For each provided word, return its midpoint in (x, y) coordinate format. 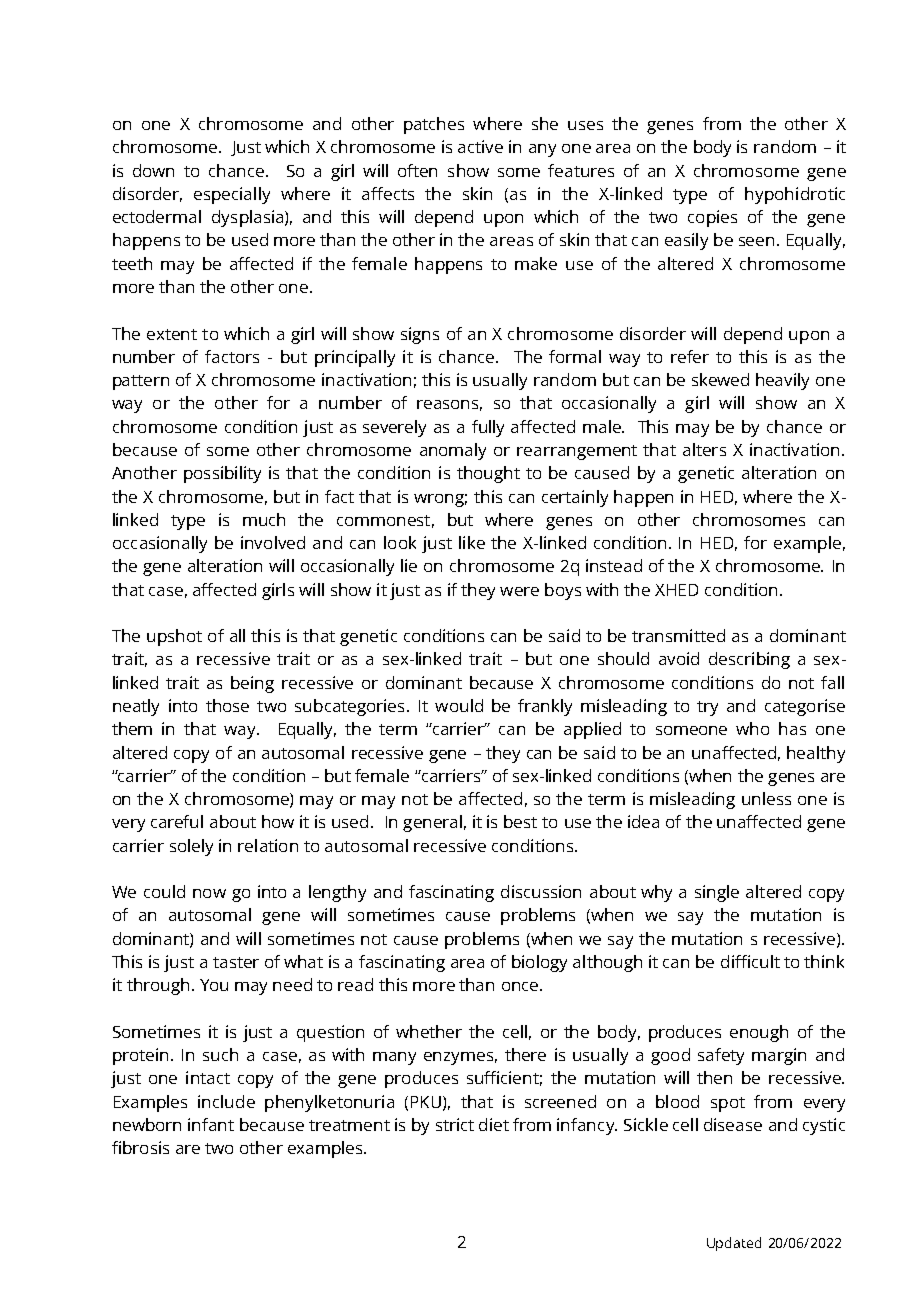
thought (488, 474)
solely (191, 847)
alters (704, 449)
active (480, 146)
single (717, 893)
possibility (222, 474)
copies (712, 218)
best (520, 821)
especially (232, 195)
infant (211, 1124)
